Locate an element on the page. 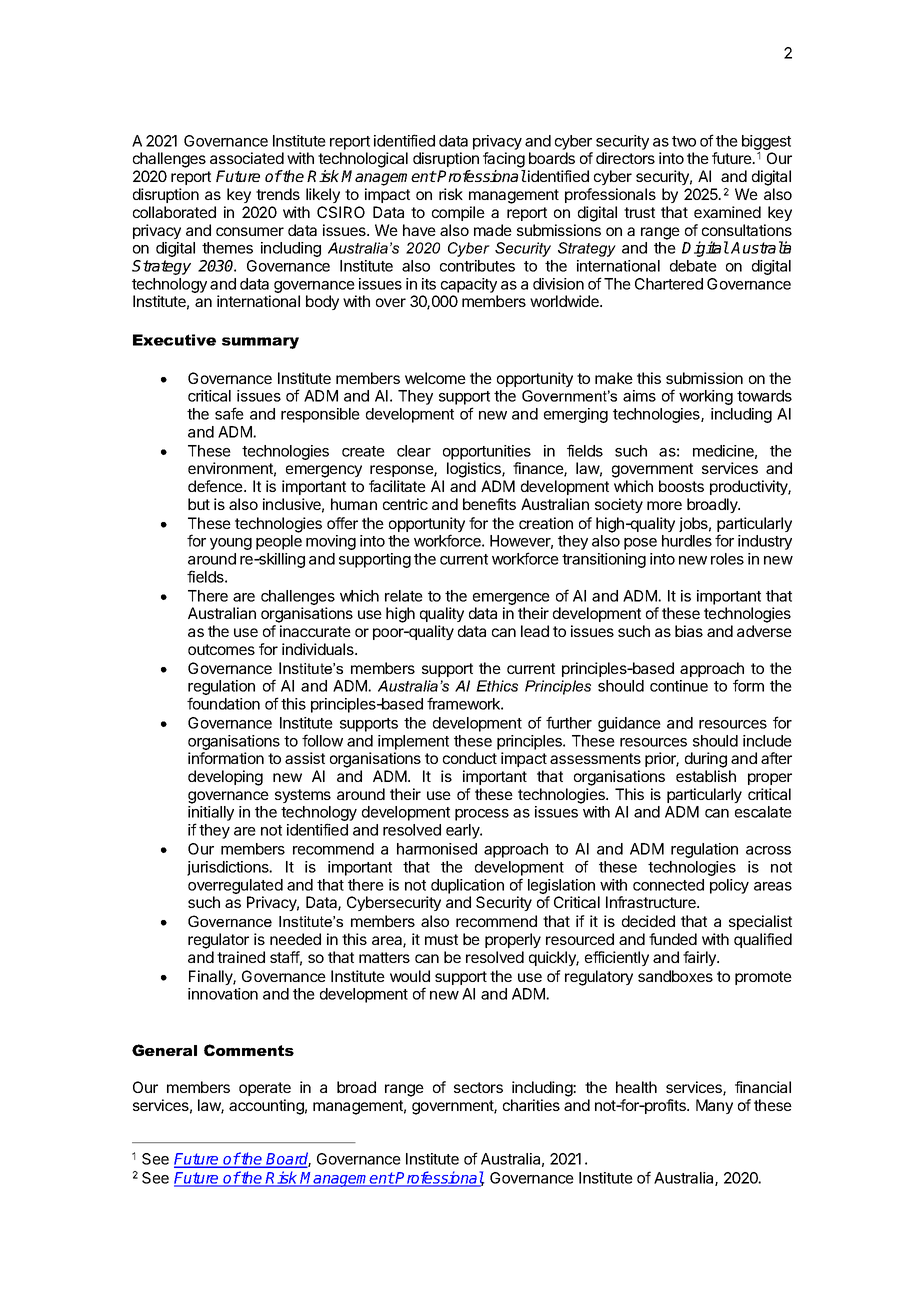 This document has width=924, height=1308. facing is located at coordinates (504, 160).
